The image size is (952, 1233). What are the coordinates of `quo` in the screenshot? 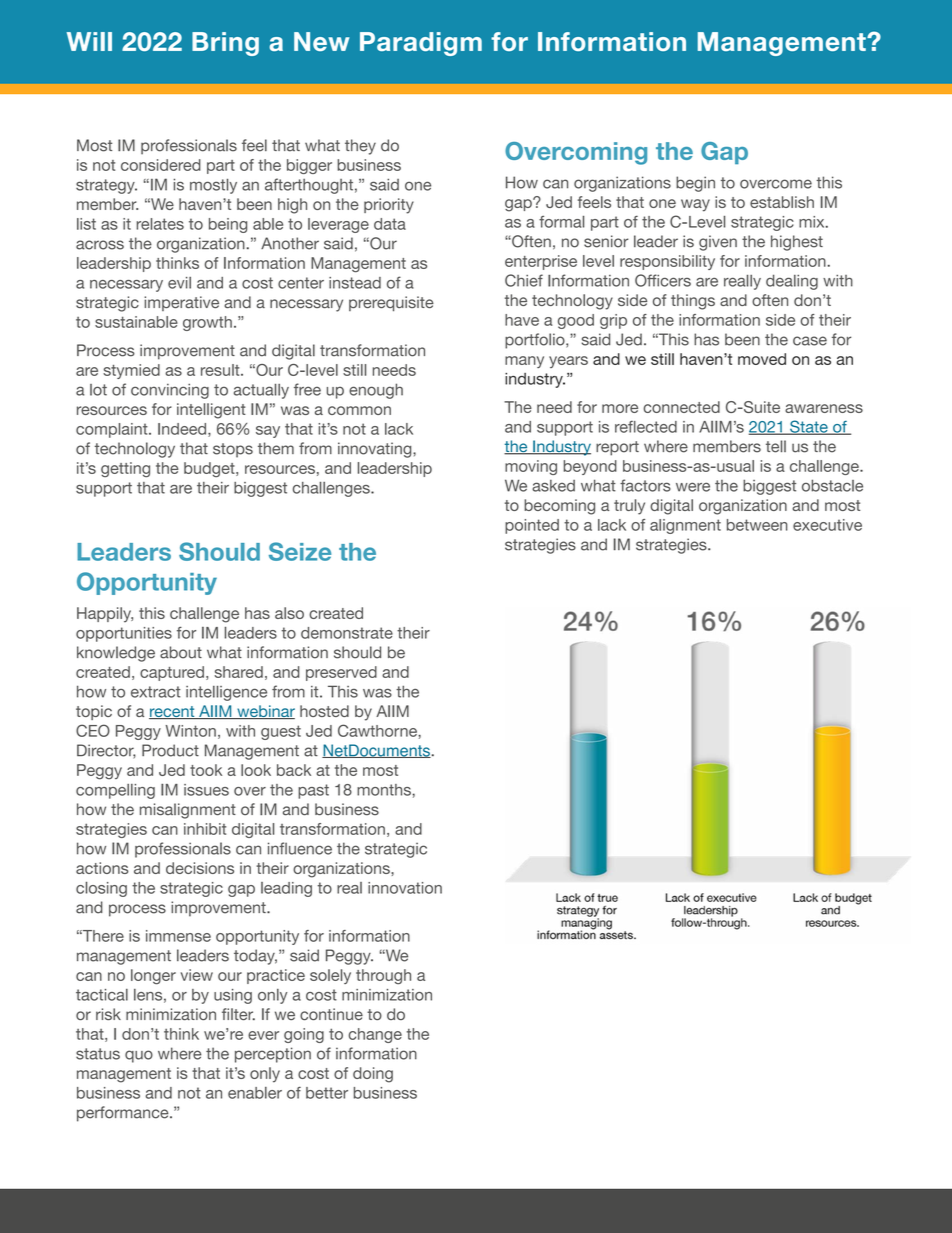 It's located at (139, 1056).
